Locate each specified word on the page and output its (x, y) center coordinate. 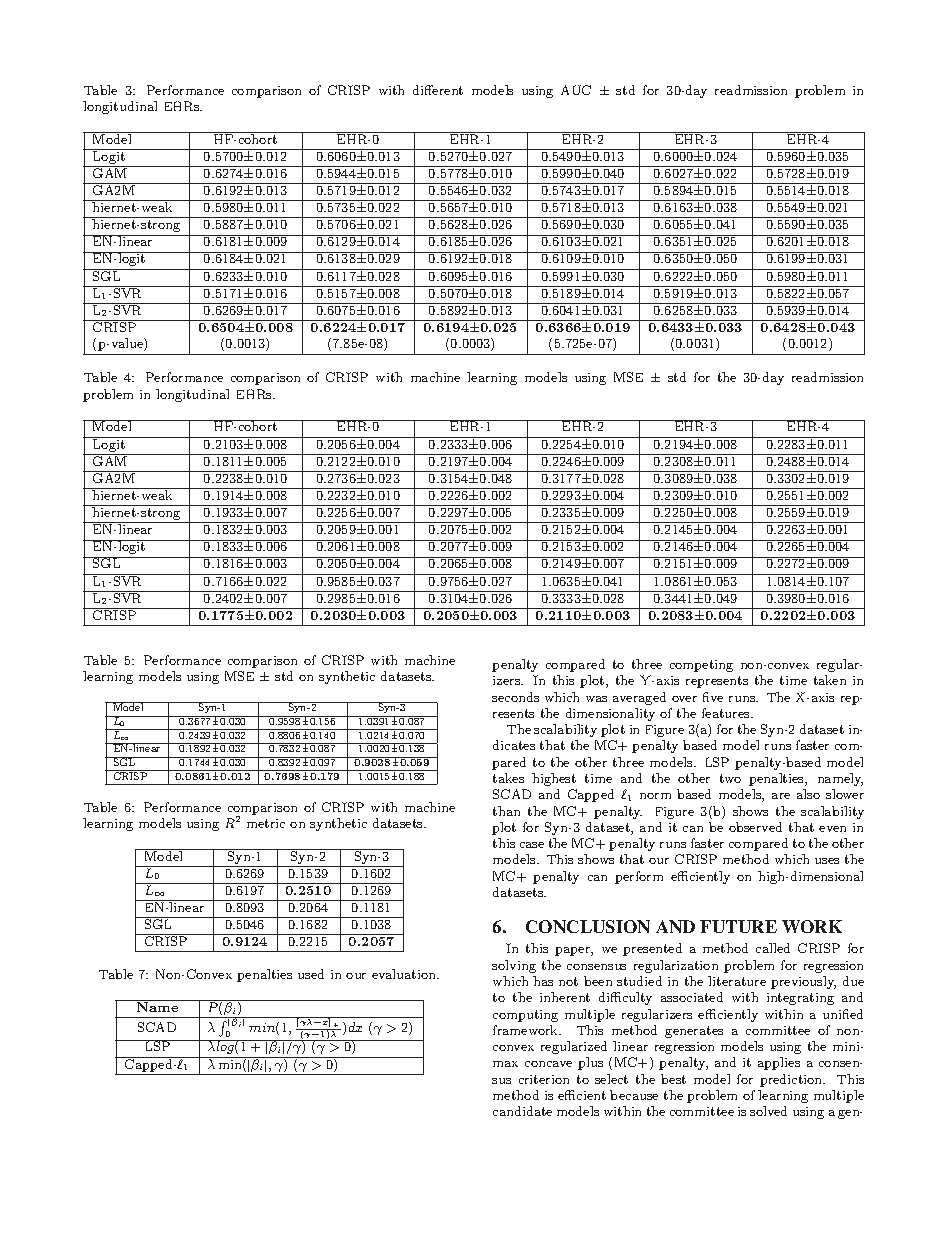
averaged (639, 698)
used (311, 974)
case (532, 845)
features (727, 713)
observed (755, 827)
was (596, 699)
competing (701, 666)
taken (830, 680)
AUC (576, 90)
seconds (515, 697)
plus (590, 1063)
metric (266, 823)
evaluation (405, 974)
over (684, 699)
